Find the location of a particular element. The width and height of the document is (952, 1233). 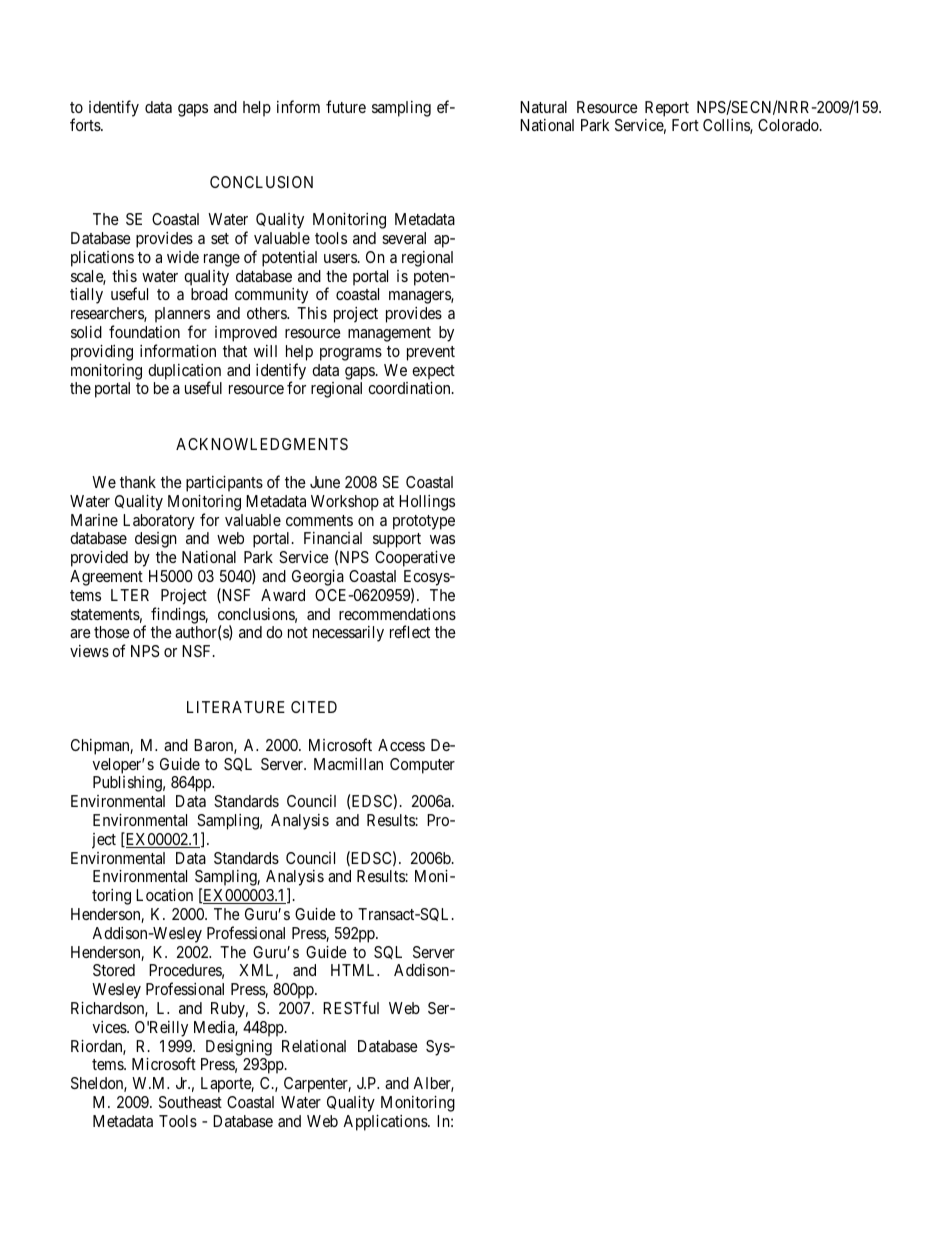

those is located at coordinates (112, 632).
